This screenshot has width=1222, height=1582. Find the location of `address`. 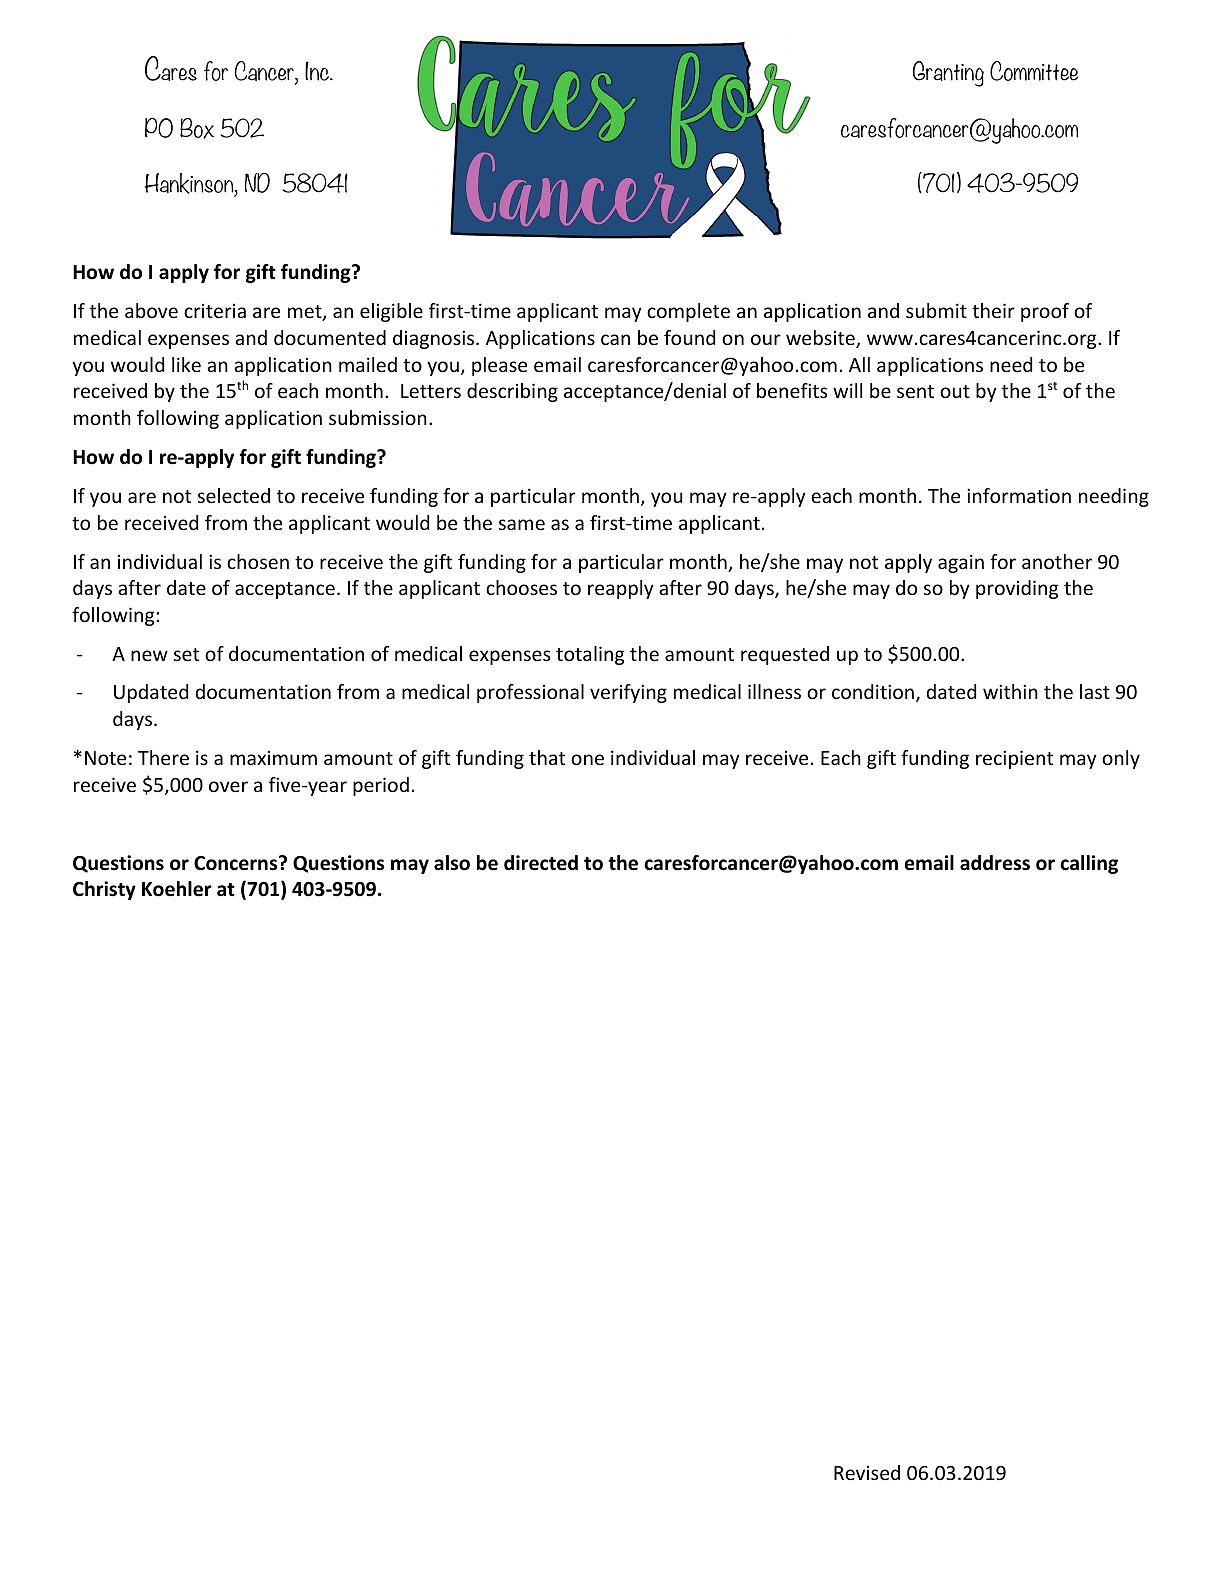

address is located at coordinates (995, 863).
